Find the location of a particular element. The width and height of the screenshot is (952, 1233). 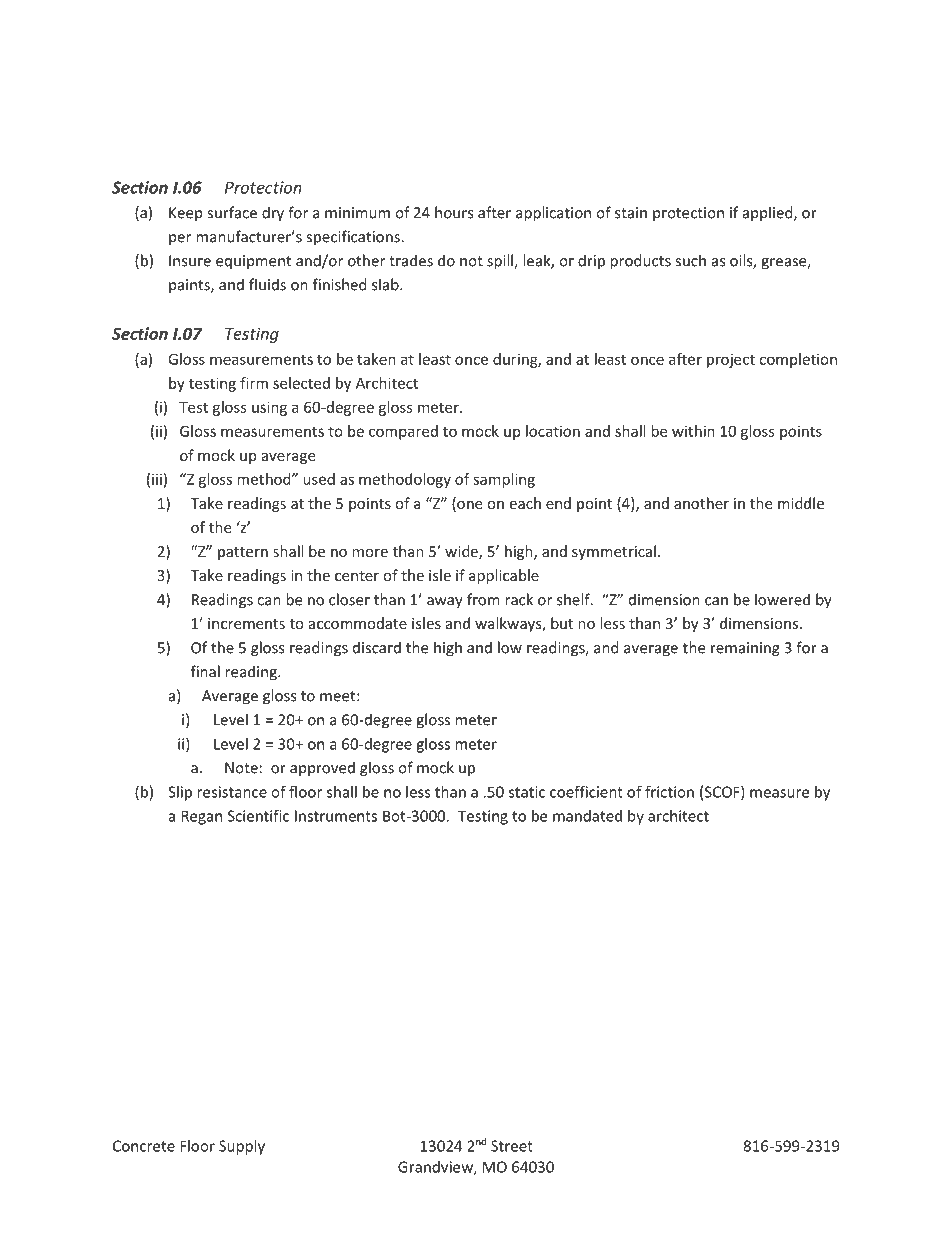

iii is located at coordinates (157, 479).
